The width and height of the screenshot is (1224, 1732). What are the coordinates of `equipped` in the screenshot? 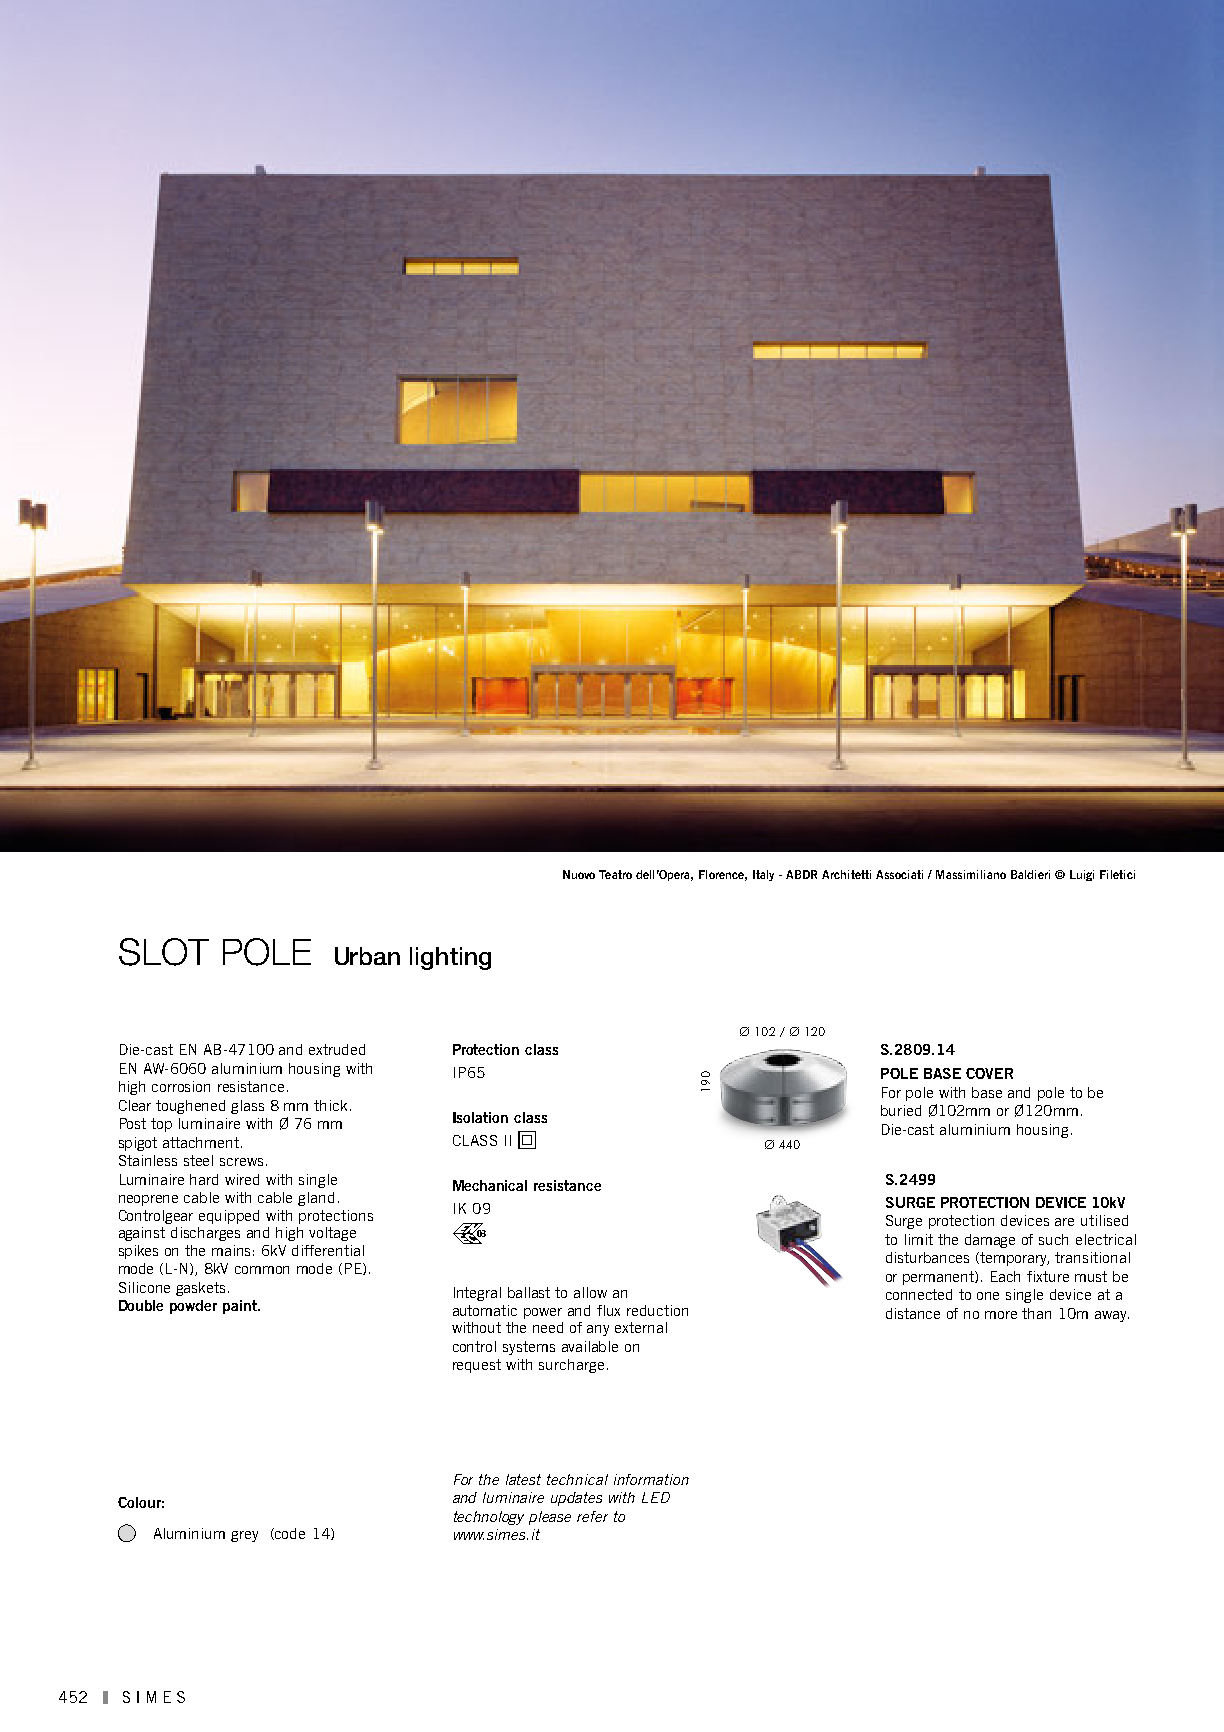 It's located at (229, 1217).
